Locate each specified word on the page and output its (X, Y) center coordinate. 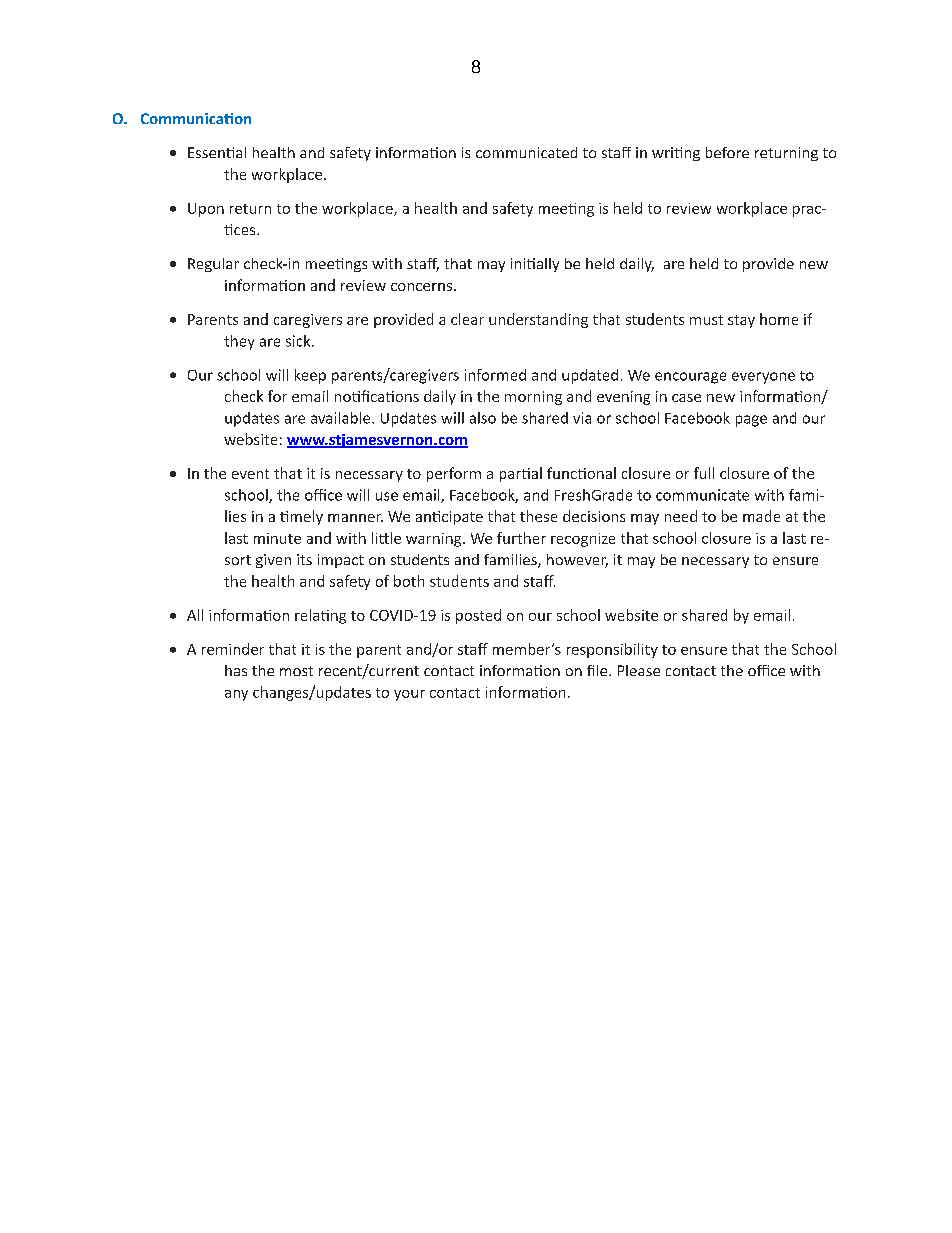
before (727, 152)
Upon (206, 210)
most (296, 671)
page (751, 421)
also (483, 418)
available (342, 418)
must (706, 320)
